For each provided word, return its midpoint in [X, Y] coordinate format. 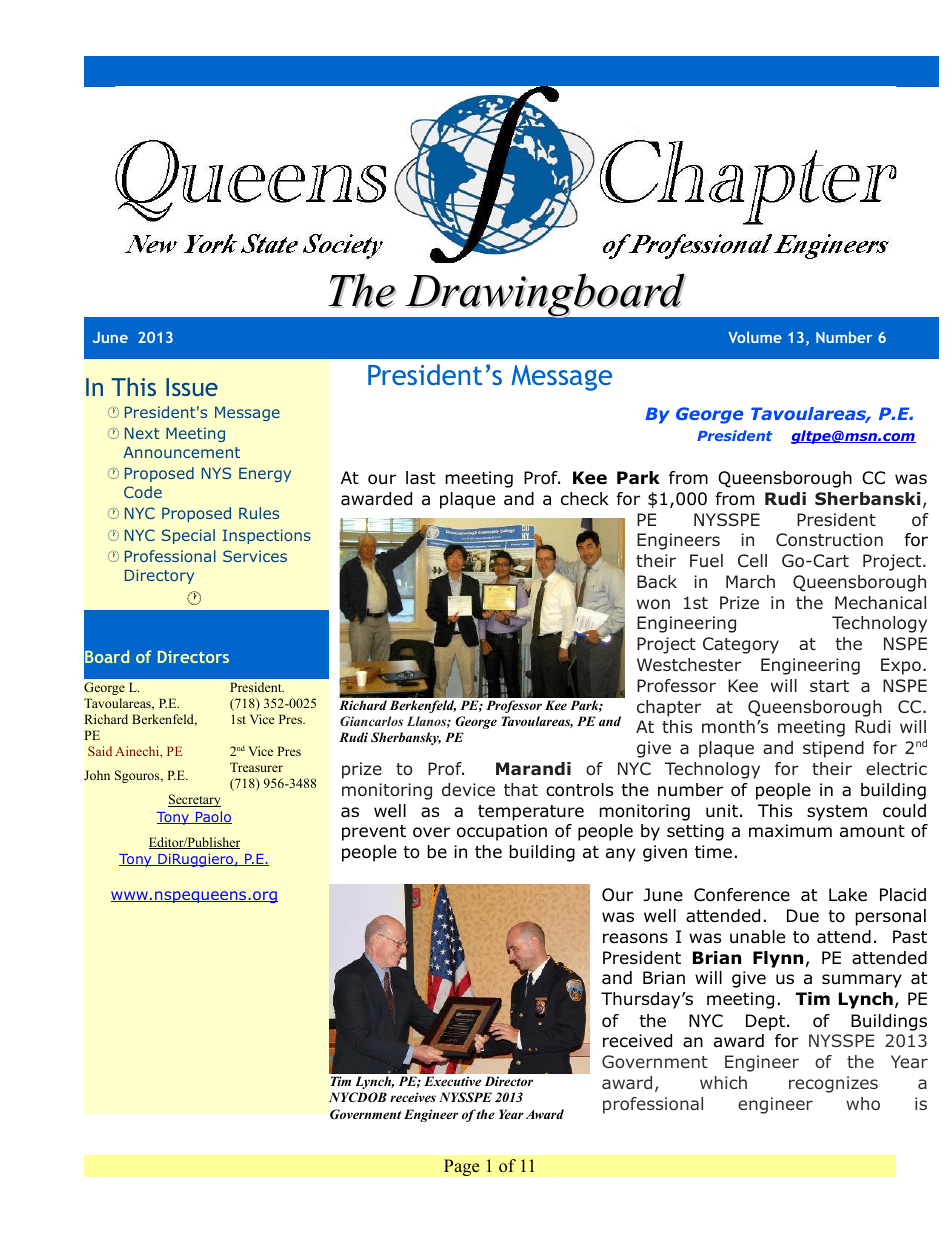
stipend [833, 749]
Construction [829, 540]
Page [462, 1167]
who [863, 1103]
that [521, 789]
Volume [755, 337]
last [420, 478]
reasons [635, 938]
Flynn [778, 959]
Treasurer [256, 767]
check [585, 499]
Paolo [212, 817]
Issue [192, 387]
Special [188, 536]
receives [413, 1097]
